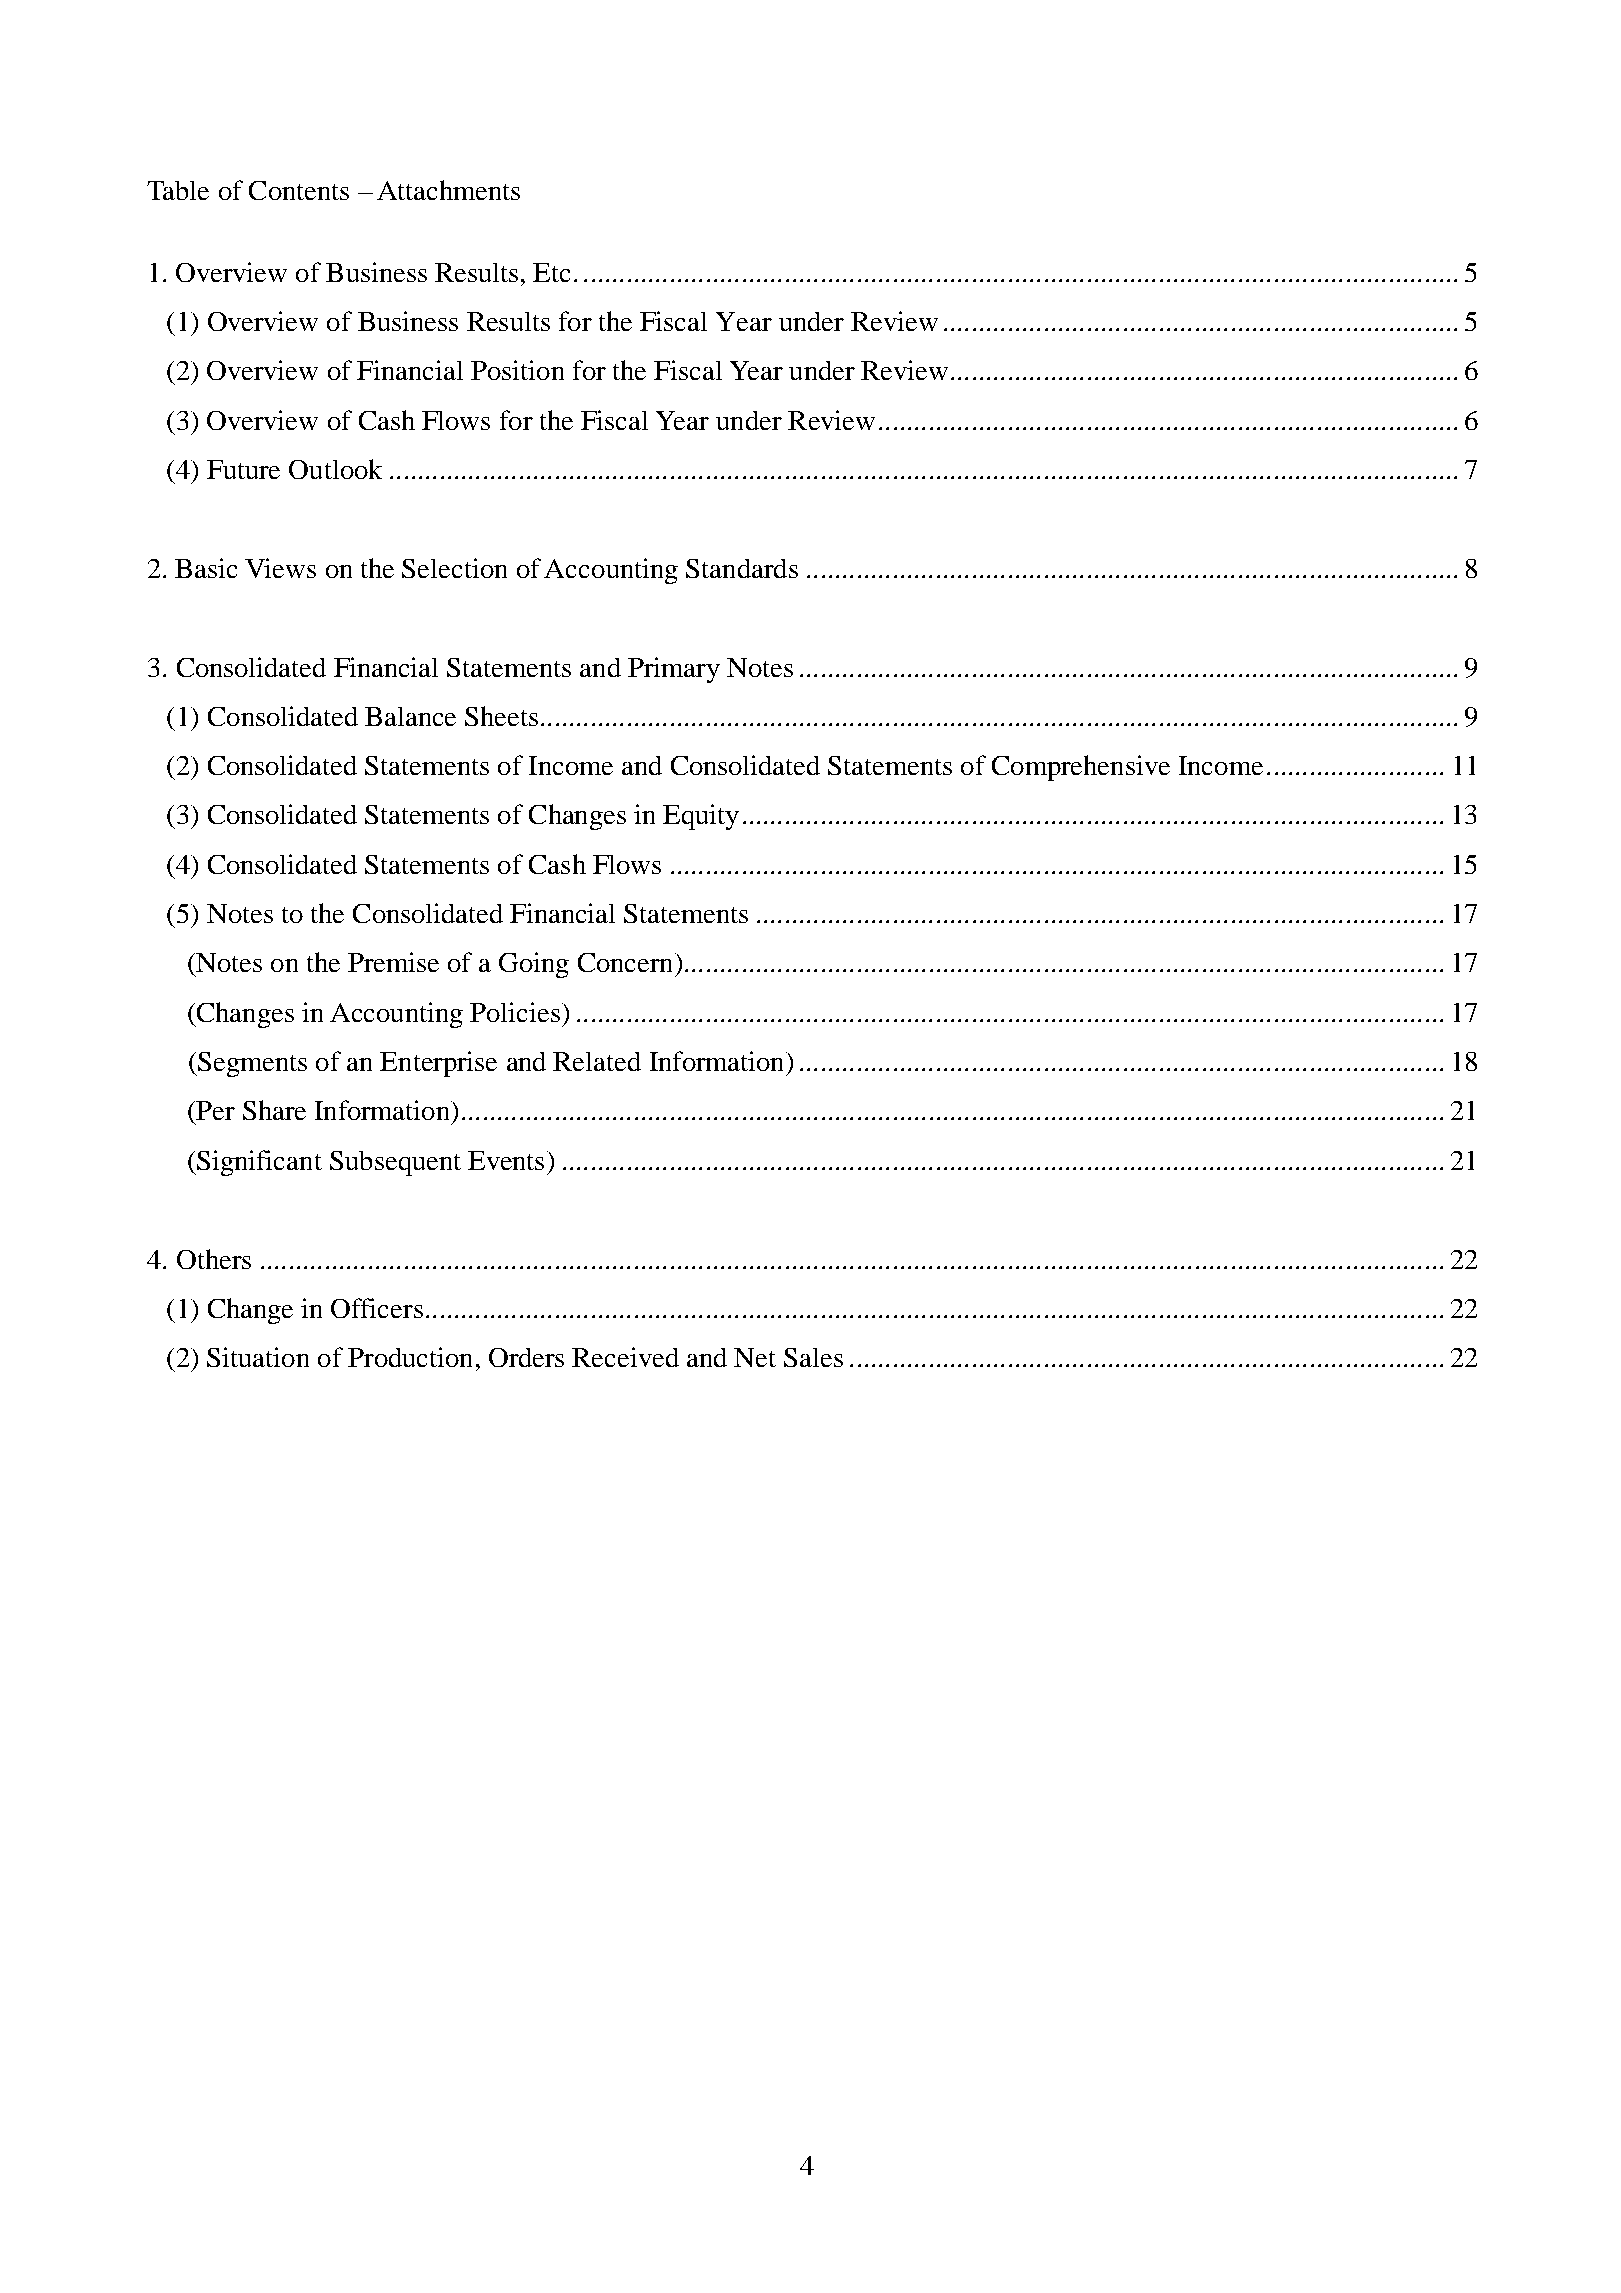  Describe the element at coordinates (448, 190) in the document. I see `Attachments` at that location.
